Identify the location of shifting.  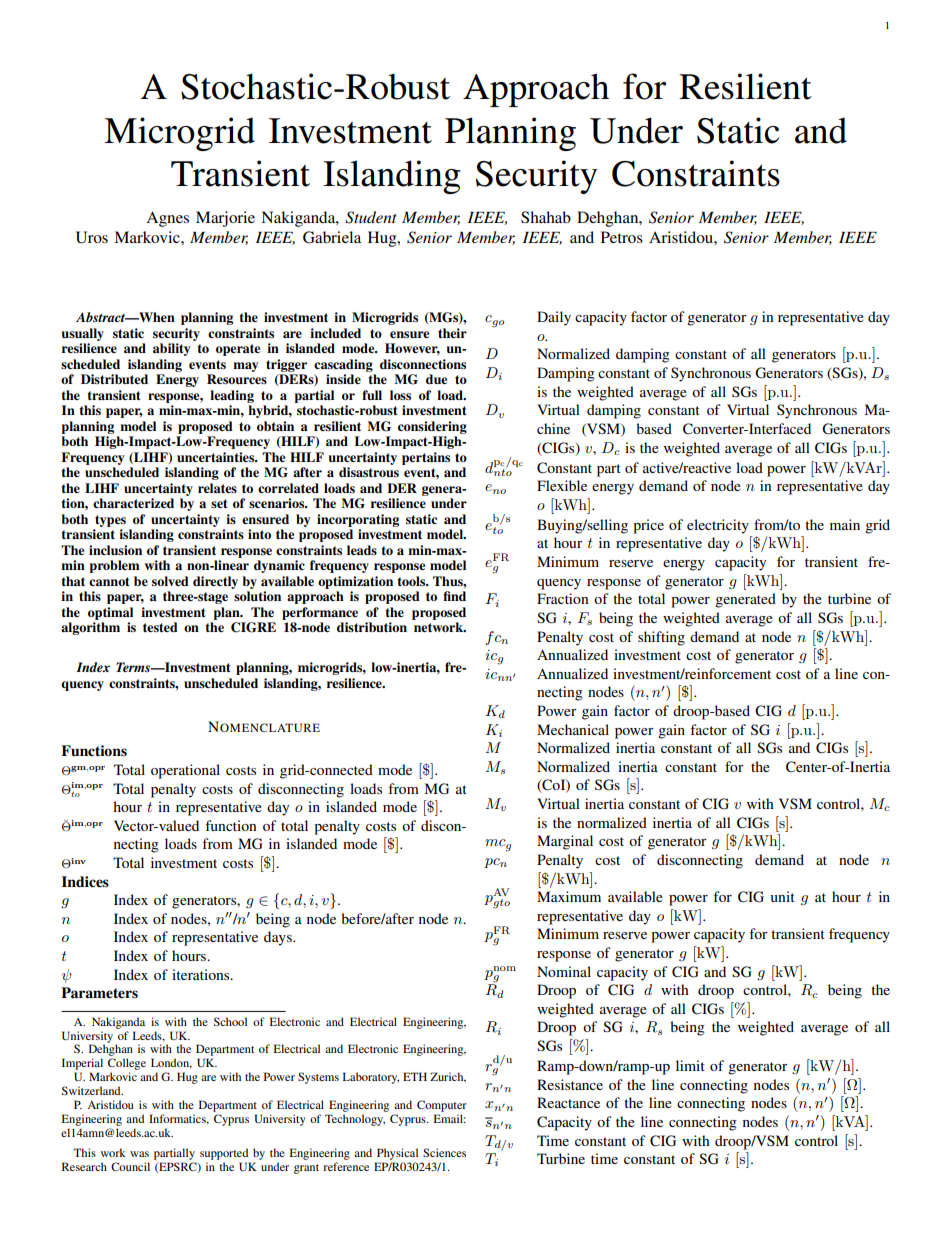
(661, 638).
